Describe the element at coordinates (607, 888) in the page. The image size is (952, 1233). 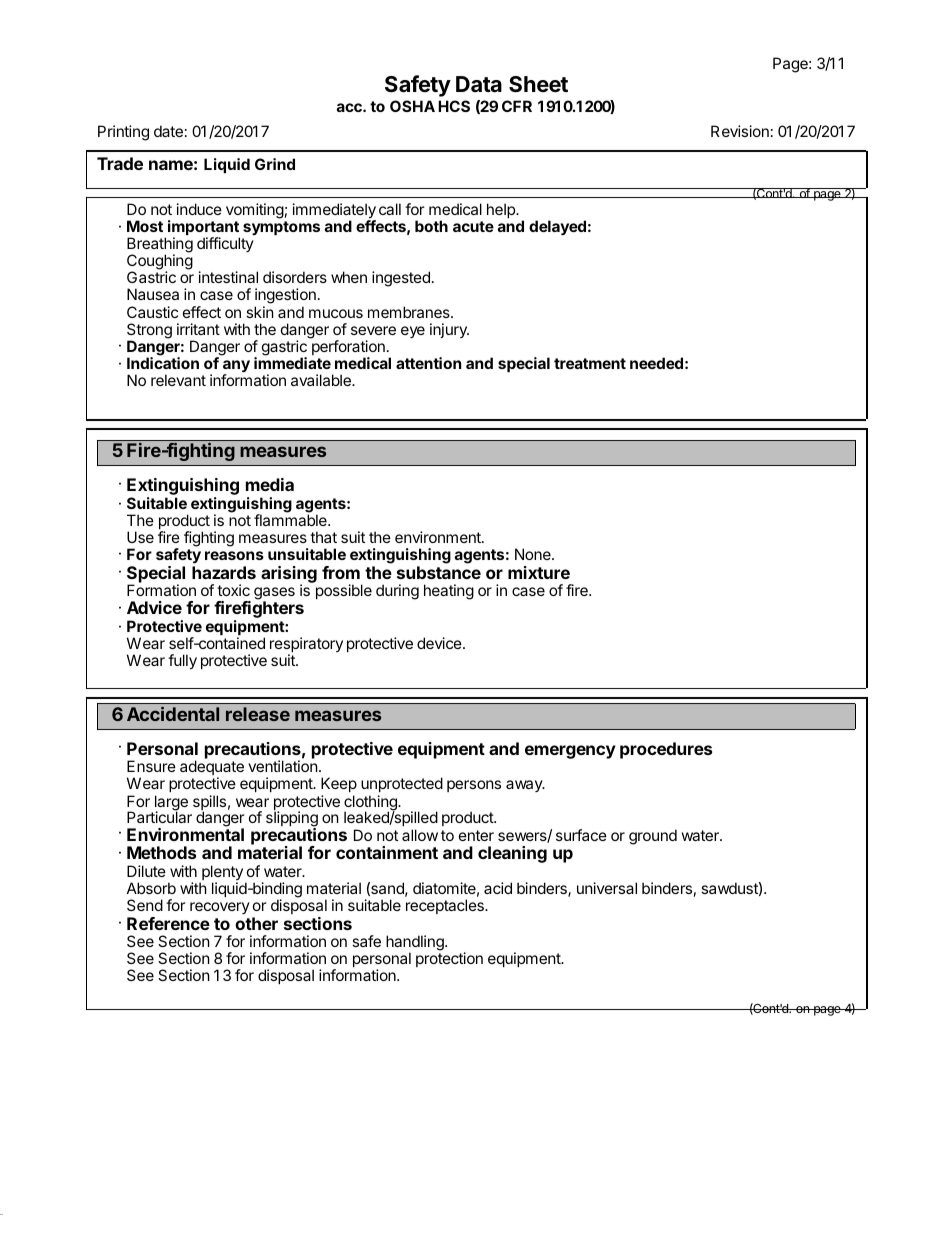
I see `universal` at that location.
